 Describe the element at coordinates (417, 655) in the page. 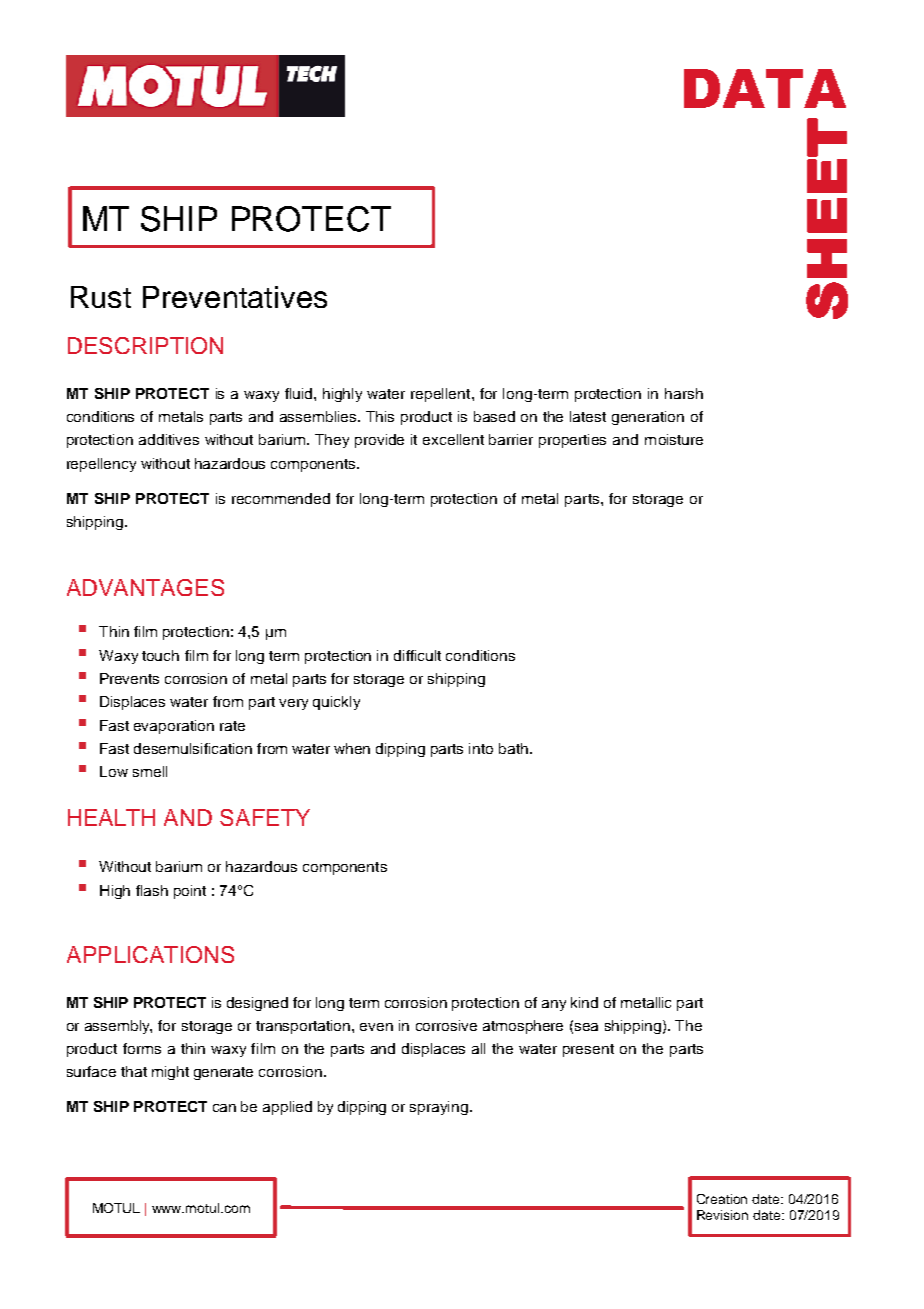

I see `difficult` at that location.
